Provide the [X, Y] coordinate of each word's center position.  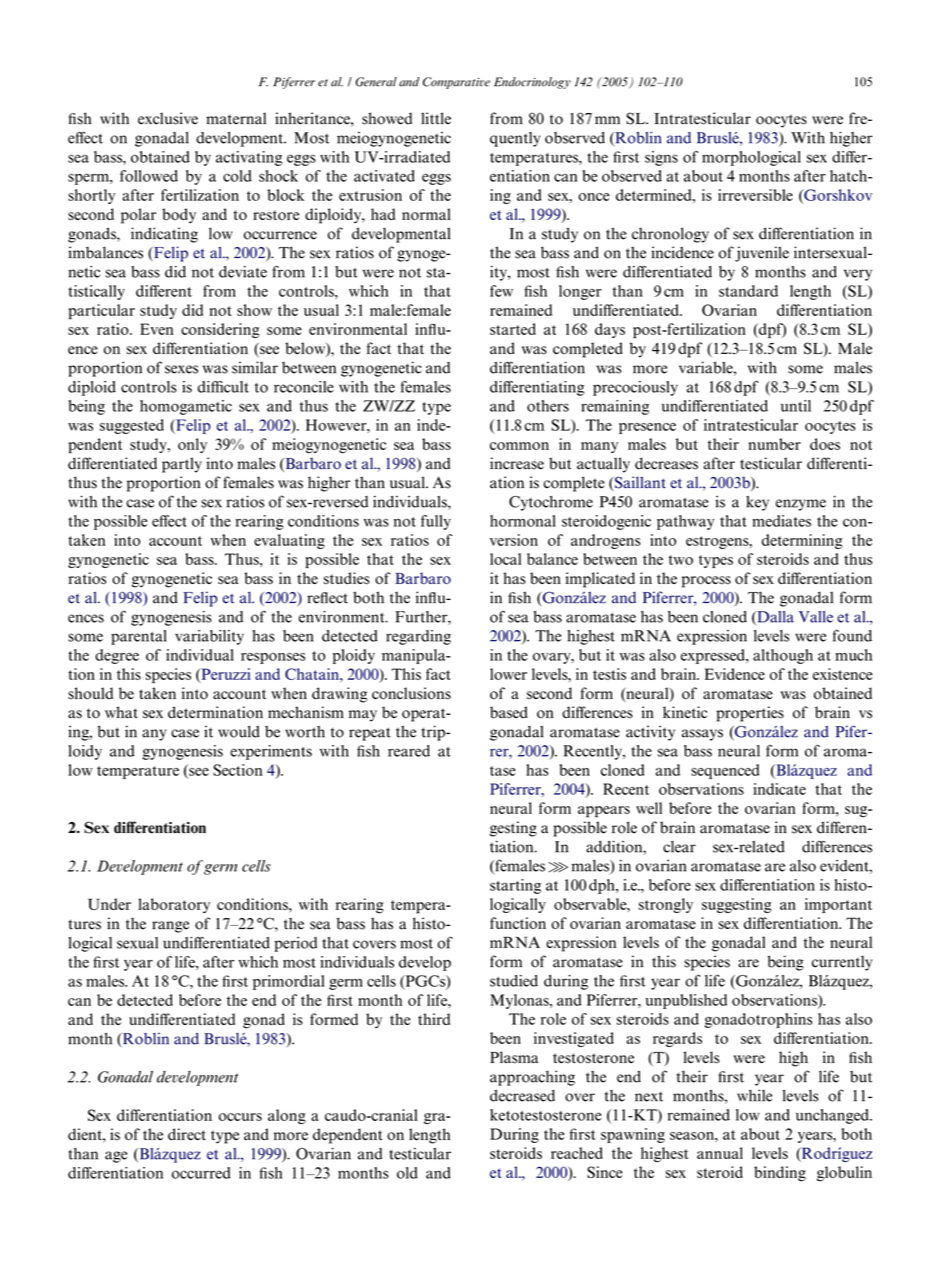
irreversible [755, 195]
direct [187, 1134]
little [436, 118]
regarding [418, 637]
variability [209, 637]
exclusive [168, 118]
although [783, 656]
